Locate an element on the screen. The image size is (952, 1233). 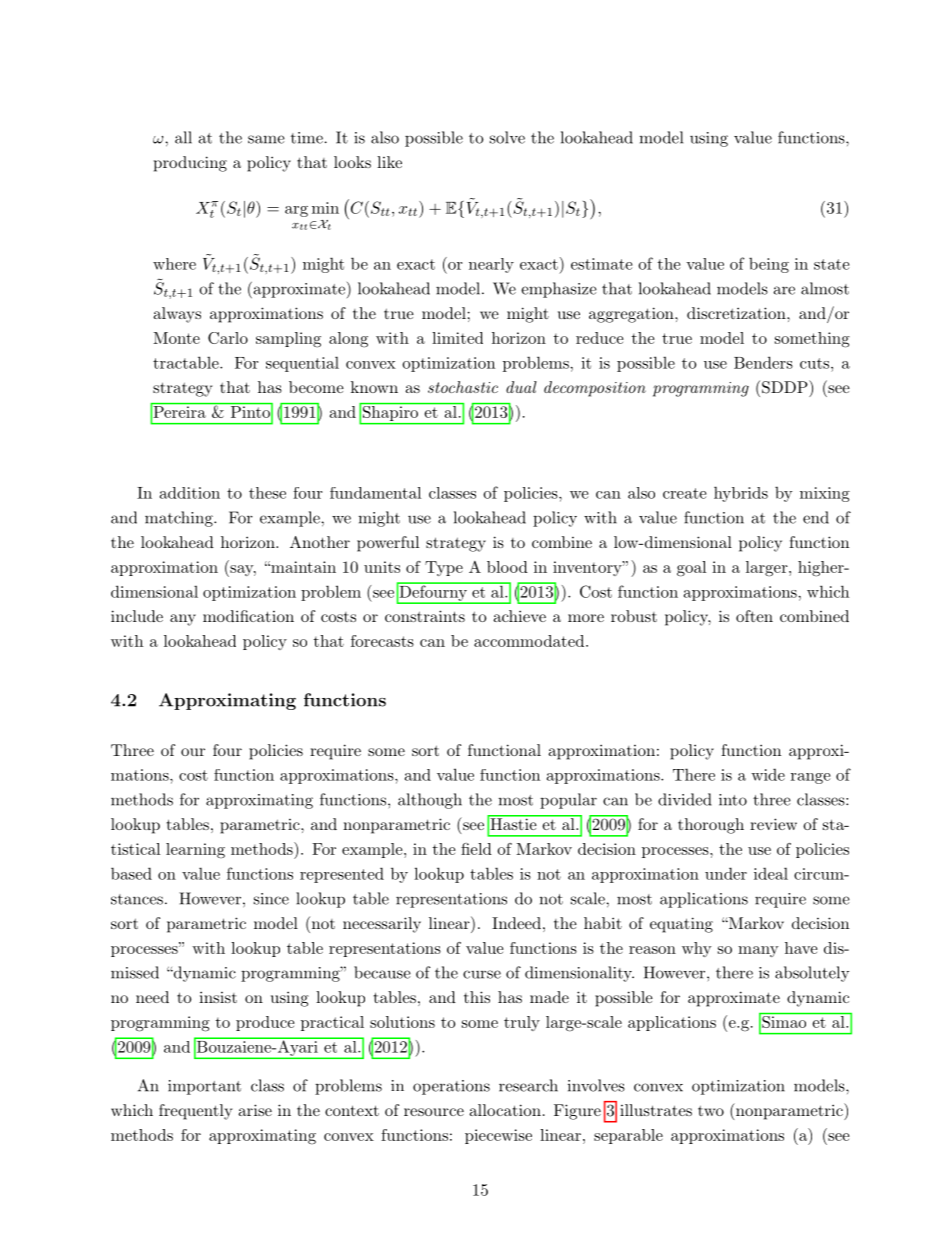
although is located at coordinates (430, 801).
